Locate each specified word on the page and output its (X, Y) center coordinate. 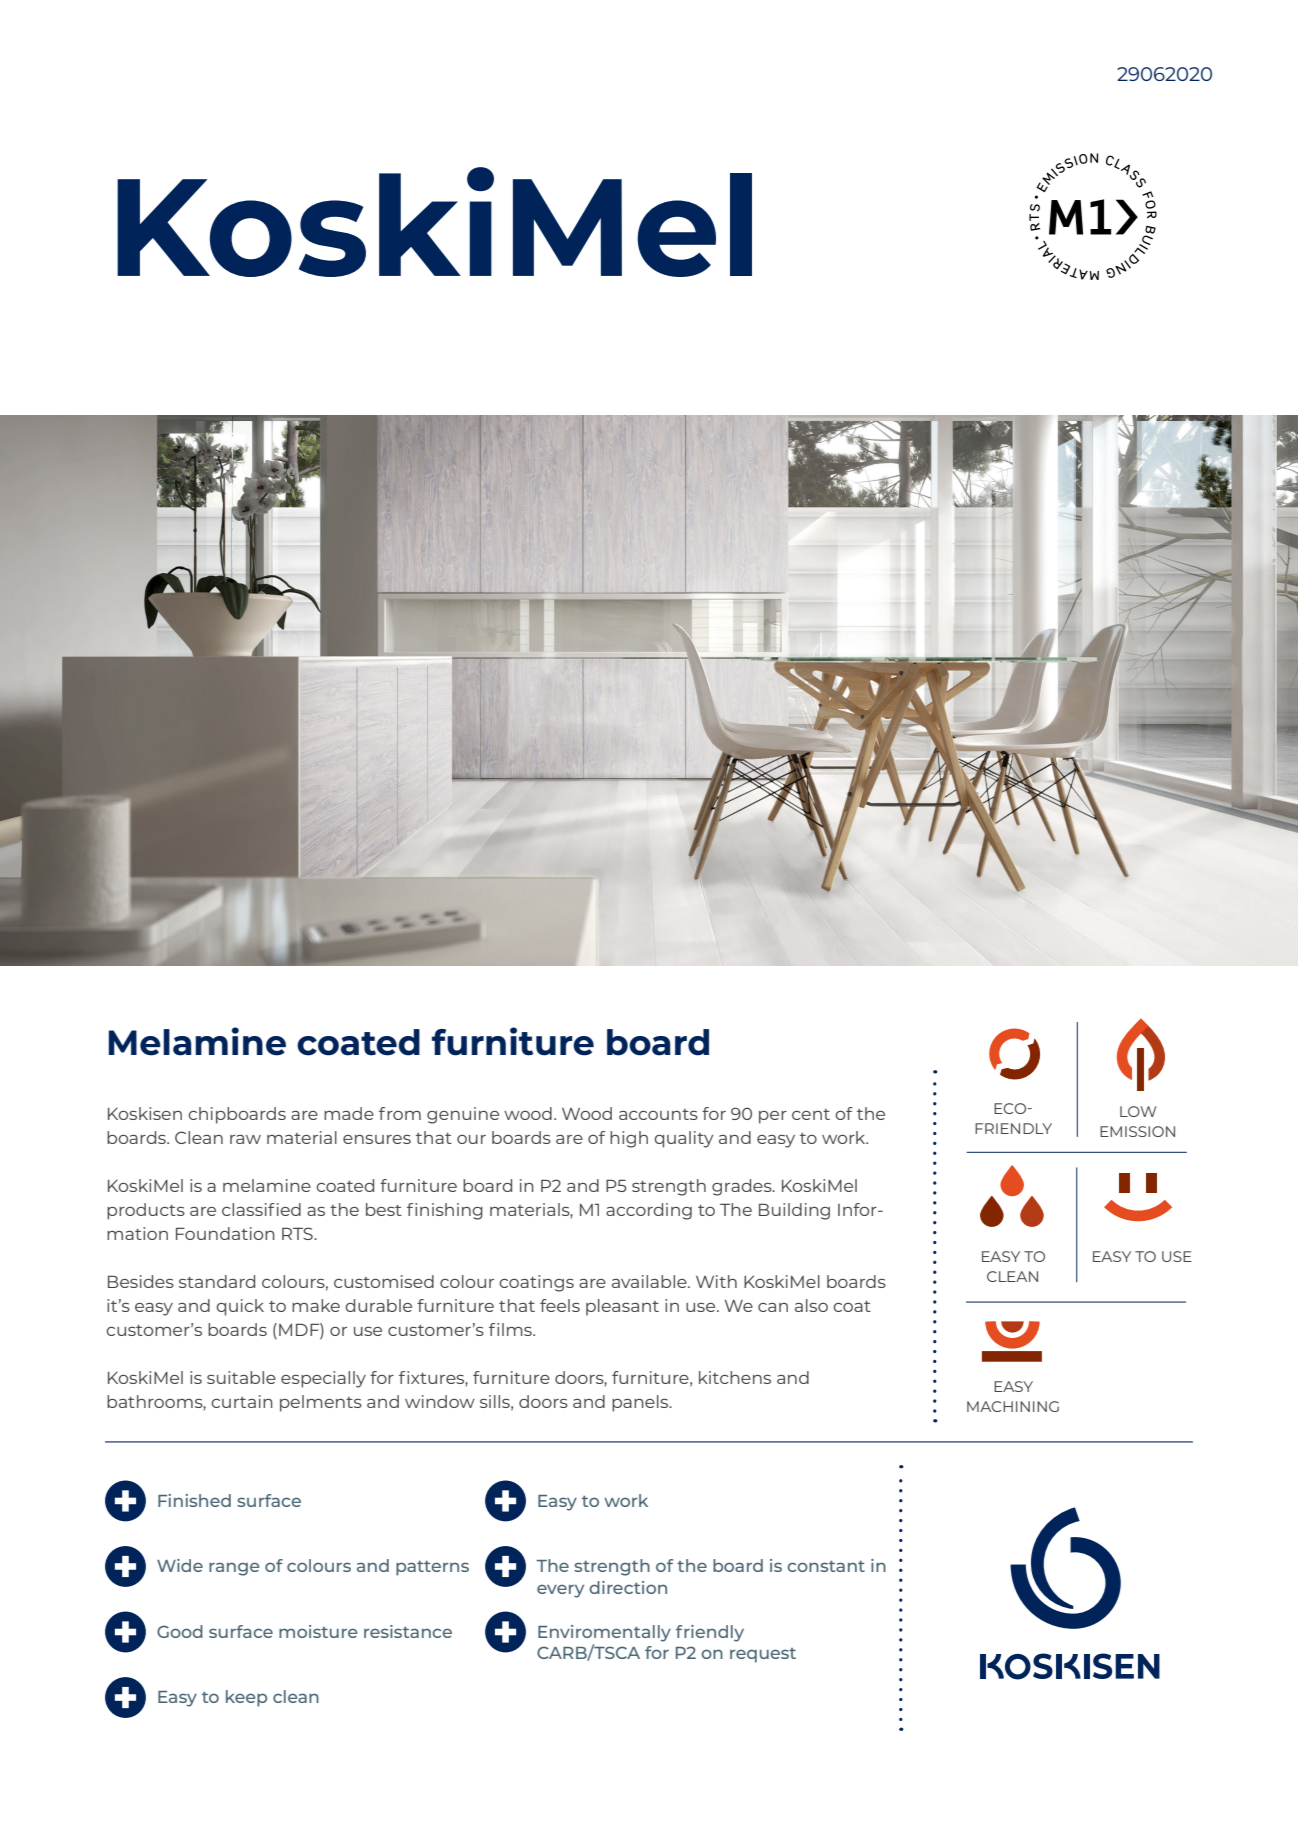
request (763, 1655)
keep (246, 1698)
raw (245, 1139)
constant (826, 1566)
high (629, 1139)
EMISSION (1137, 1131)
